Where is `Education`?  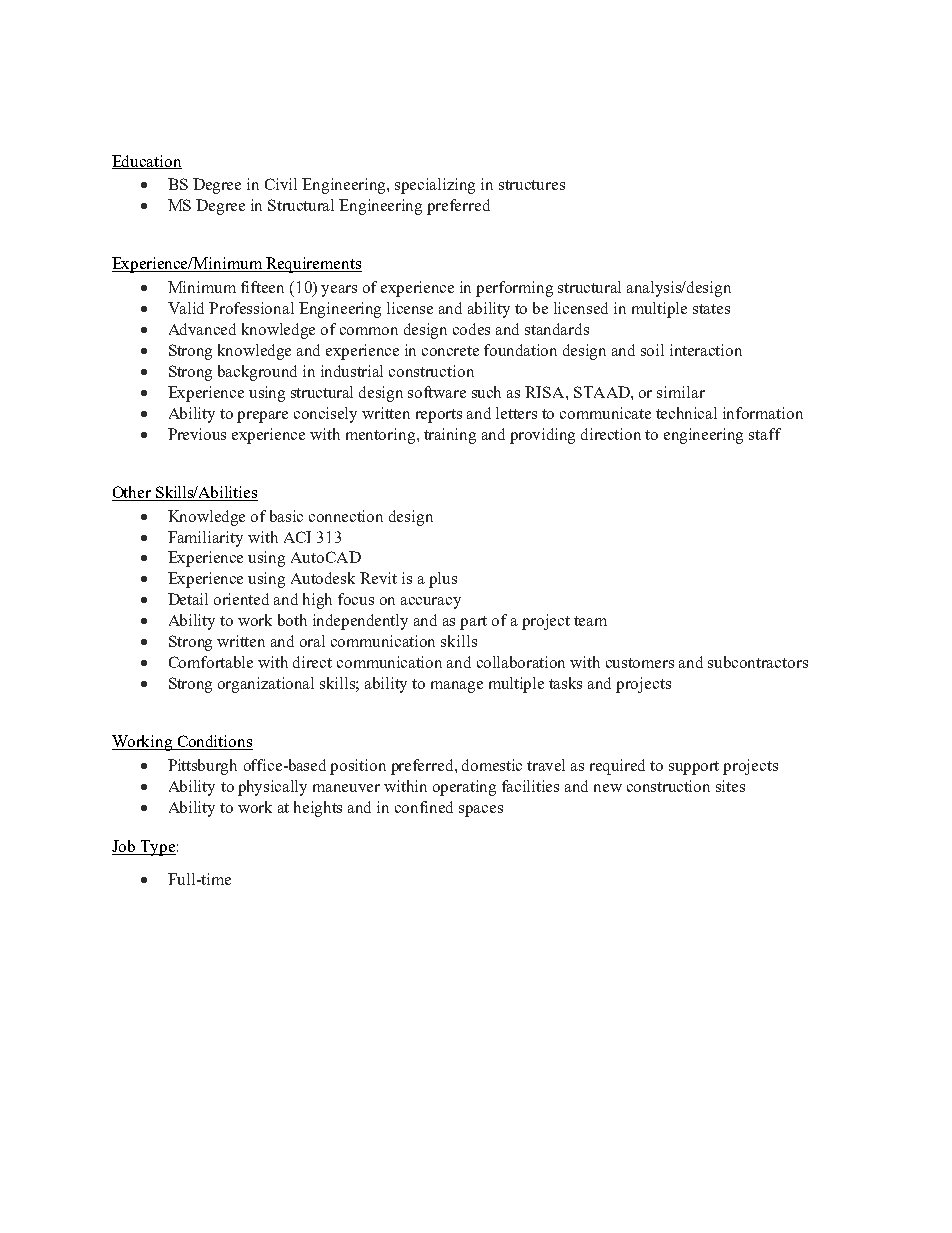 Education is located at coordinates (147, 162).
